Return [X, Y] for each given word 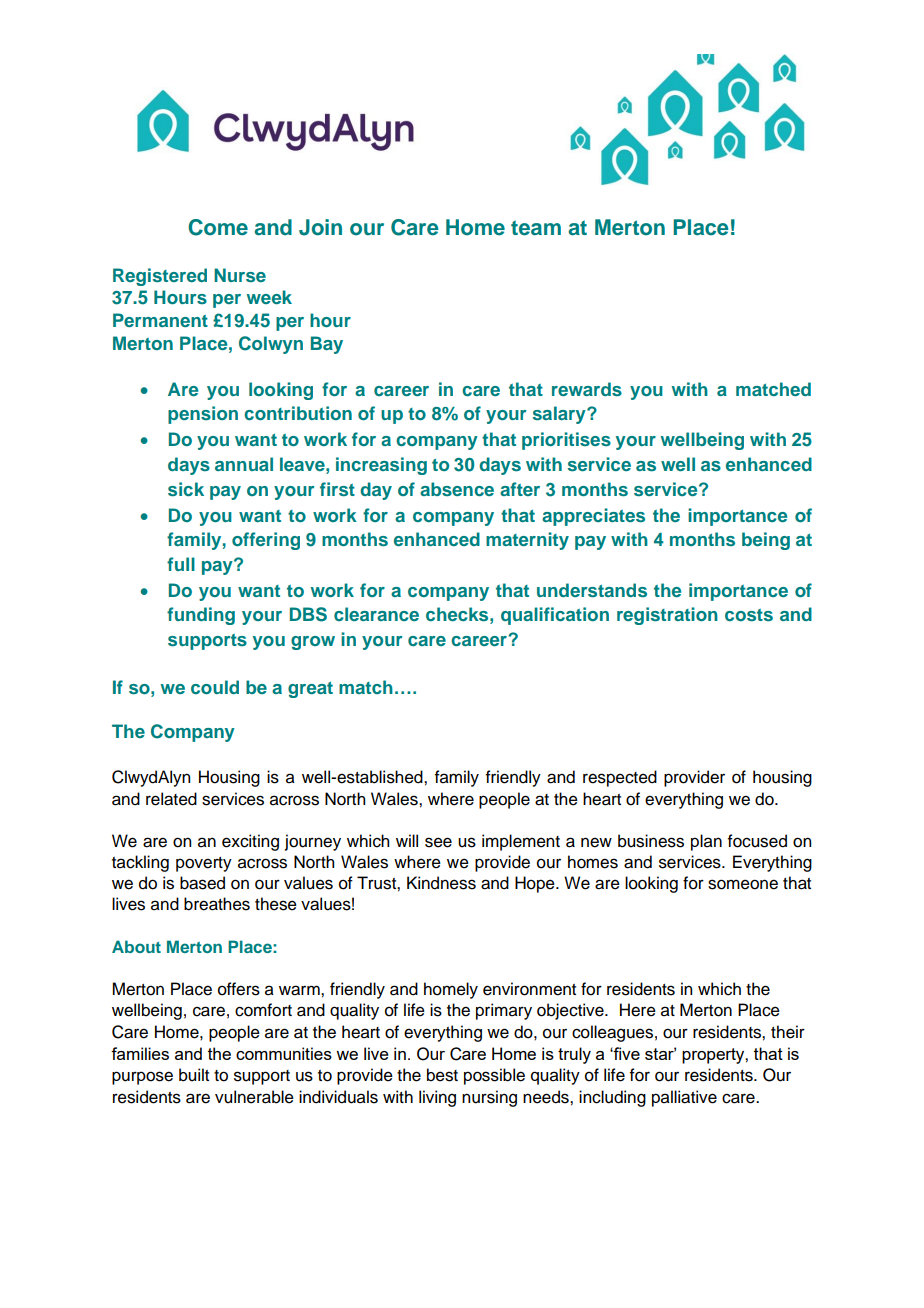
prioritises [566, 441]
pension [203, 415]
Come [218, 227]
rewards [587, 389]
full [181, 564]
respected [620, 778]
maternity [527, 541]
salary [560, 415]
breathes [217, 904]
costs [749, 615]
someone [743, 884]
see [438, 842]
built [194, 1075]
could [215, 687]
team [536, 228]
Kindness [441, 883]
